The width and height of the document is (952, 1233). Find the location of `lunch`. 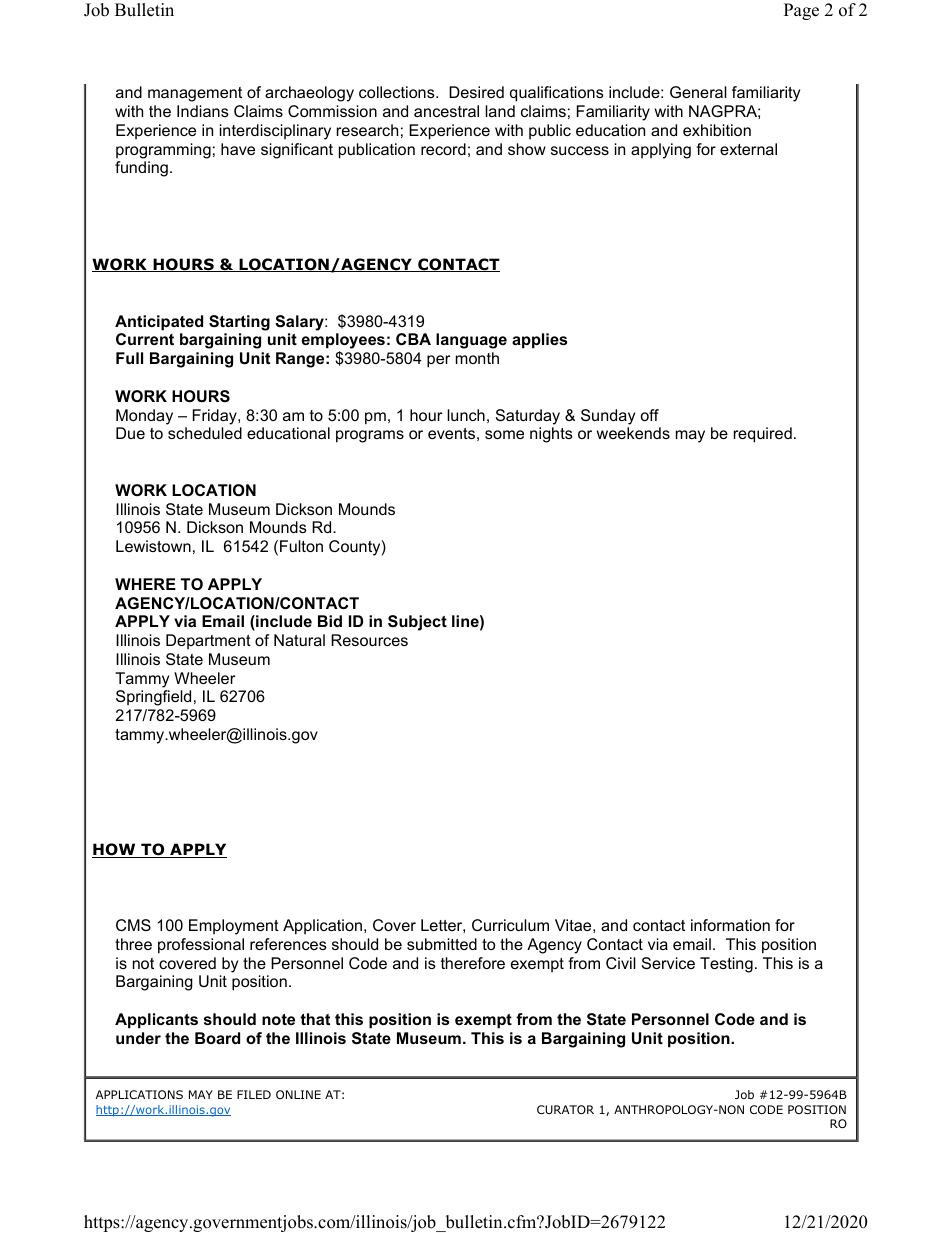

lunch is located at coordinates (466, 415).
